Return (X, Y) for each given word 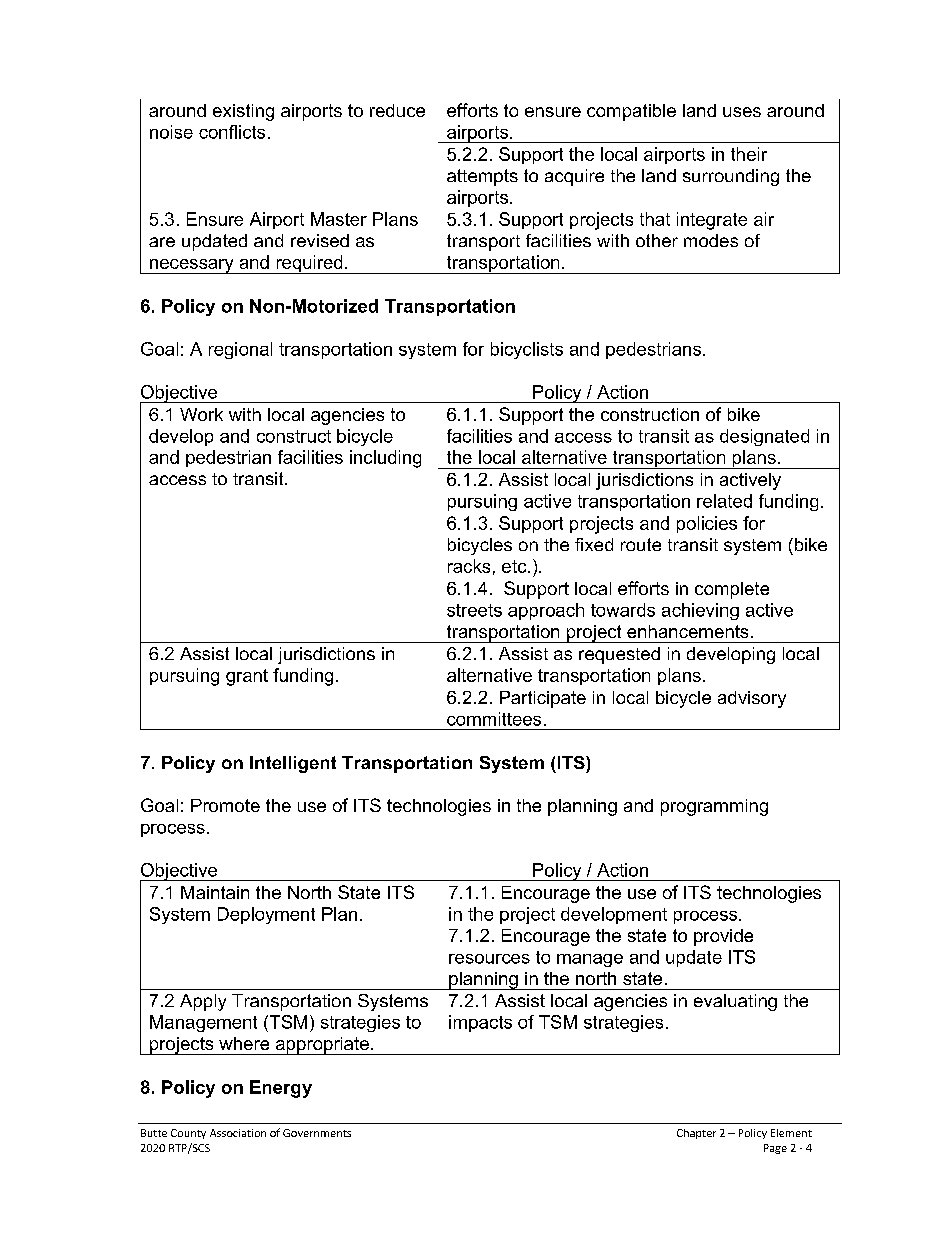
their (749, 154)
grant (247, 677)
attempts (482, 177)
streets (474, 610)
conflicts (232, 132)
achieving (700, 611)
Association (238, 1133)
